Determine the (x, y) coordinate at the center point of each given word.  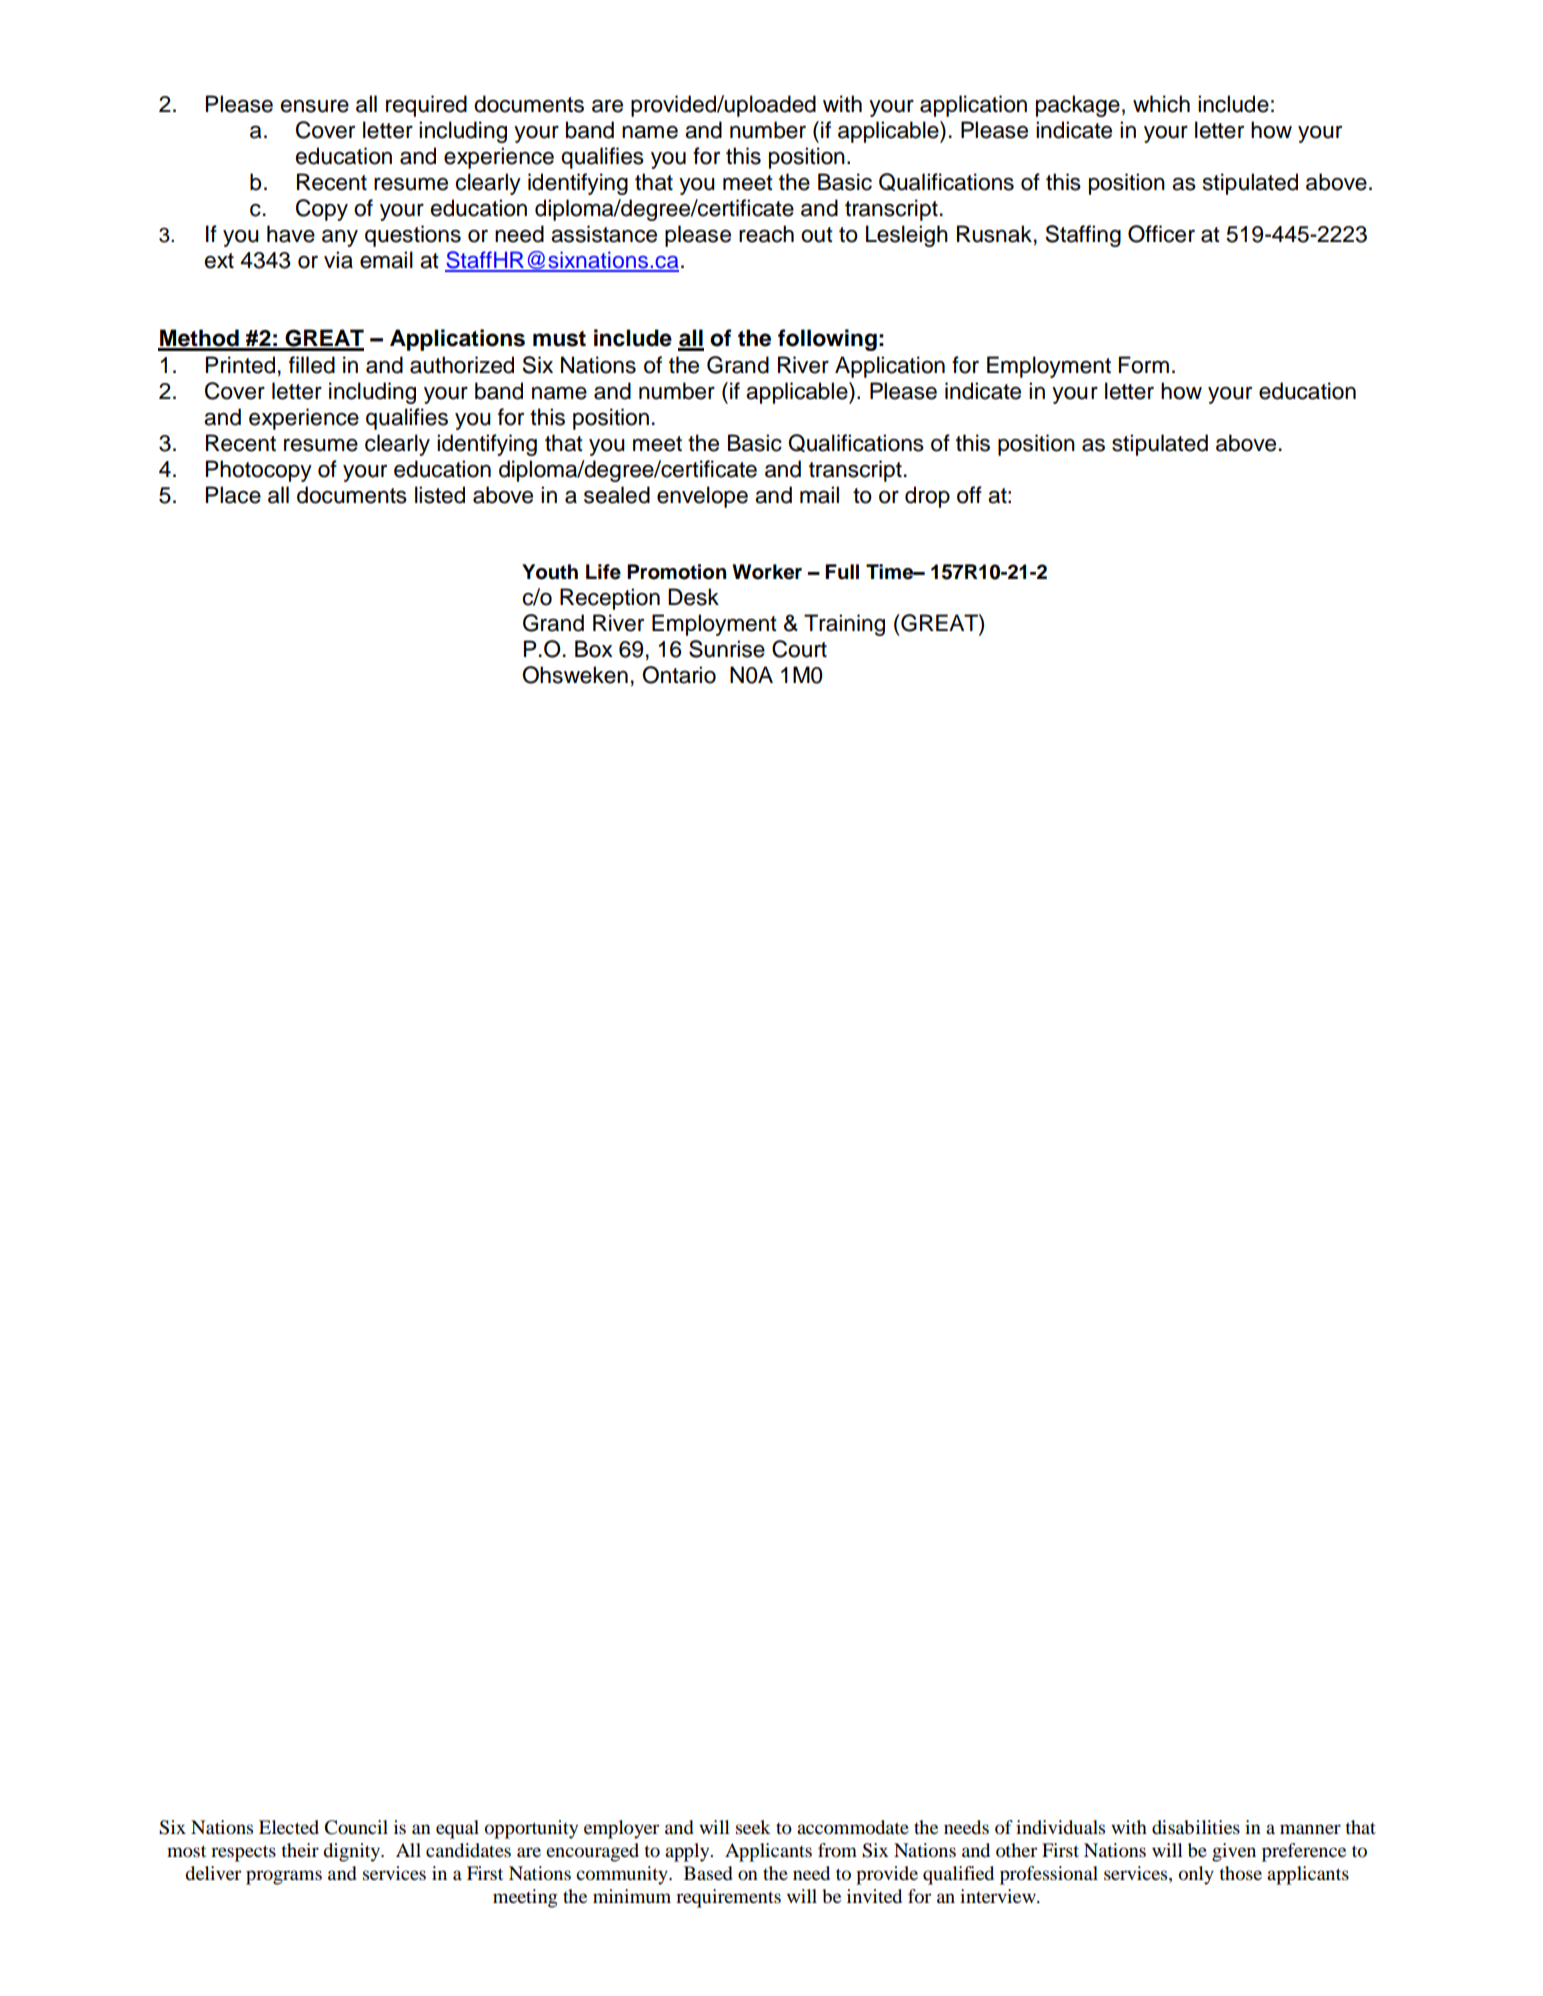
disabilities (1196, 1827)
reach (766, 234)
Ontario (679, 675)
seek (753, 1827)
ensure (315, 106)
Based (708, 1873)
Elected (289, 1827)
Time (891, 572)
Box (594, 649)
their (300, 1850)
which (1161, 104)
